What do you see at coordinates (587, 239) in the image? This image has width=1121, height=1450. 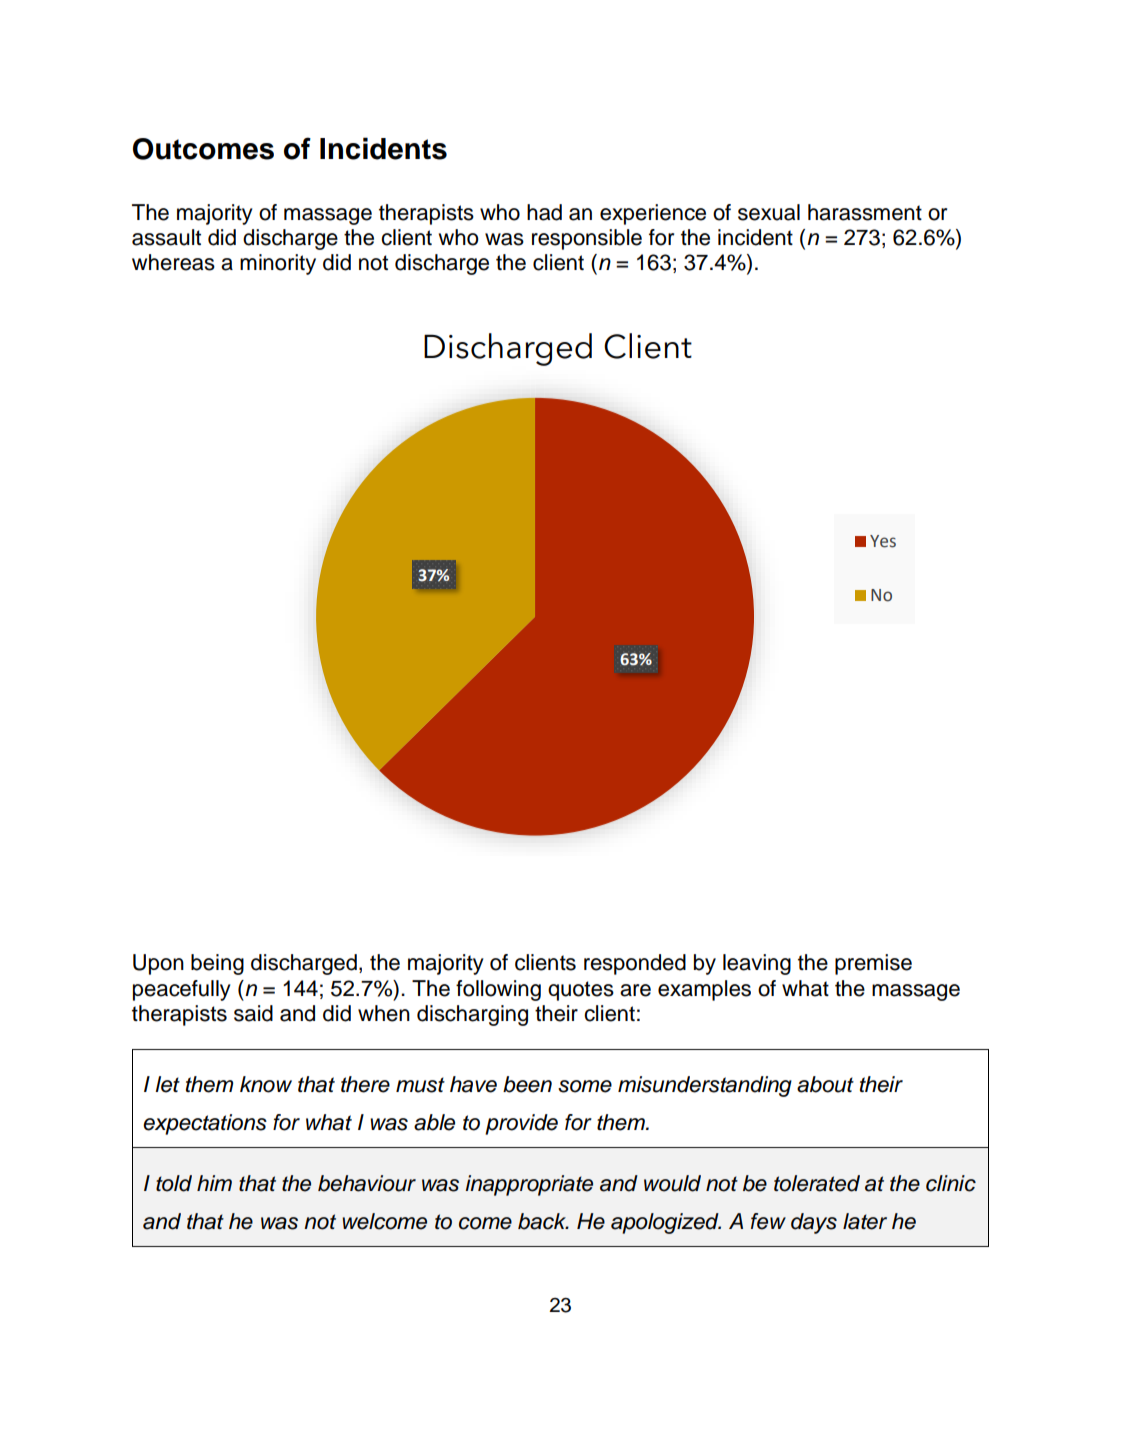 I see `responsible` at bounding box center [587, 239].
